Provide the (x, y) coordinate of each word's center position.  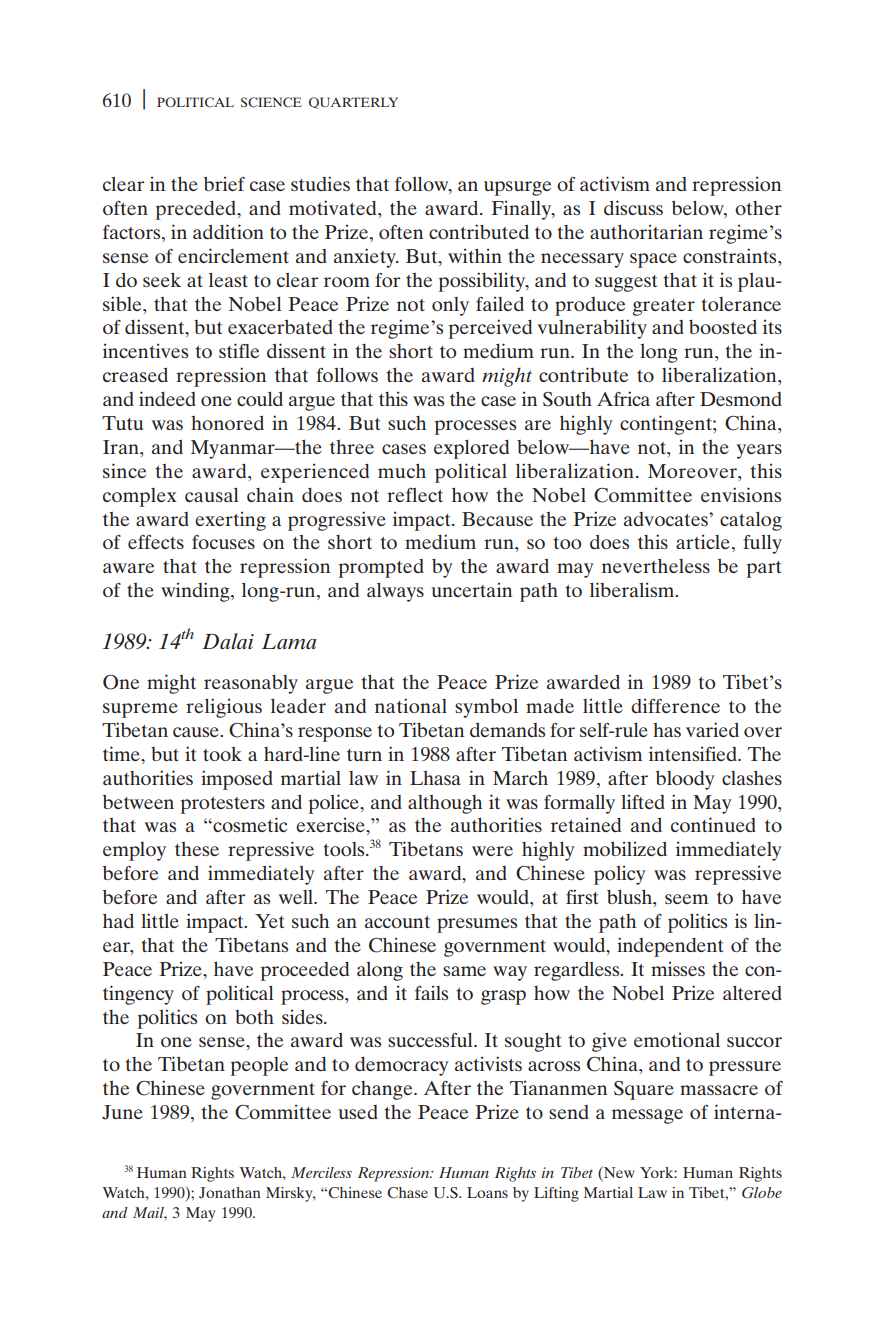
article (703, 542)
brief (224, 184)
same (464, 971)
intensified (694, 753)
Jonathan (230, 1193)
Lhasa (435, 778)
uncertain (471, 590)
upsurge (517, 188)
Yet (270, 921)
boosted (723, 327)
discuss (633, 207)
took (222, 754)
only (450, 306)
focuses (223, 542)
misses (678, 969)
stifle (239, 350)
